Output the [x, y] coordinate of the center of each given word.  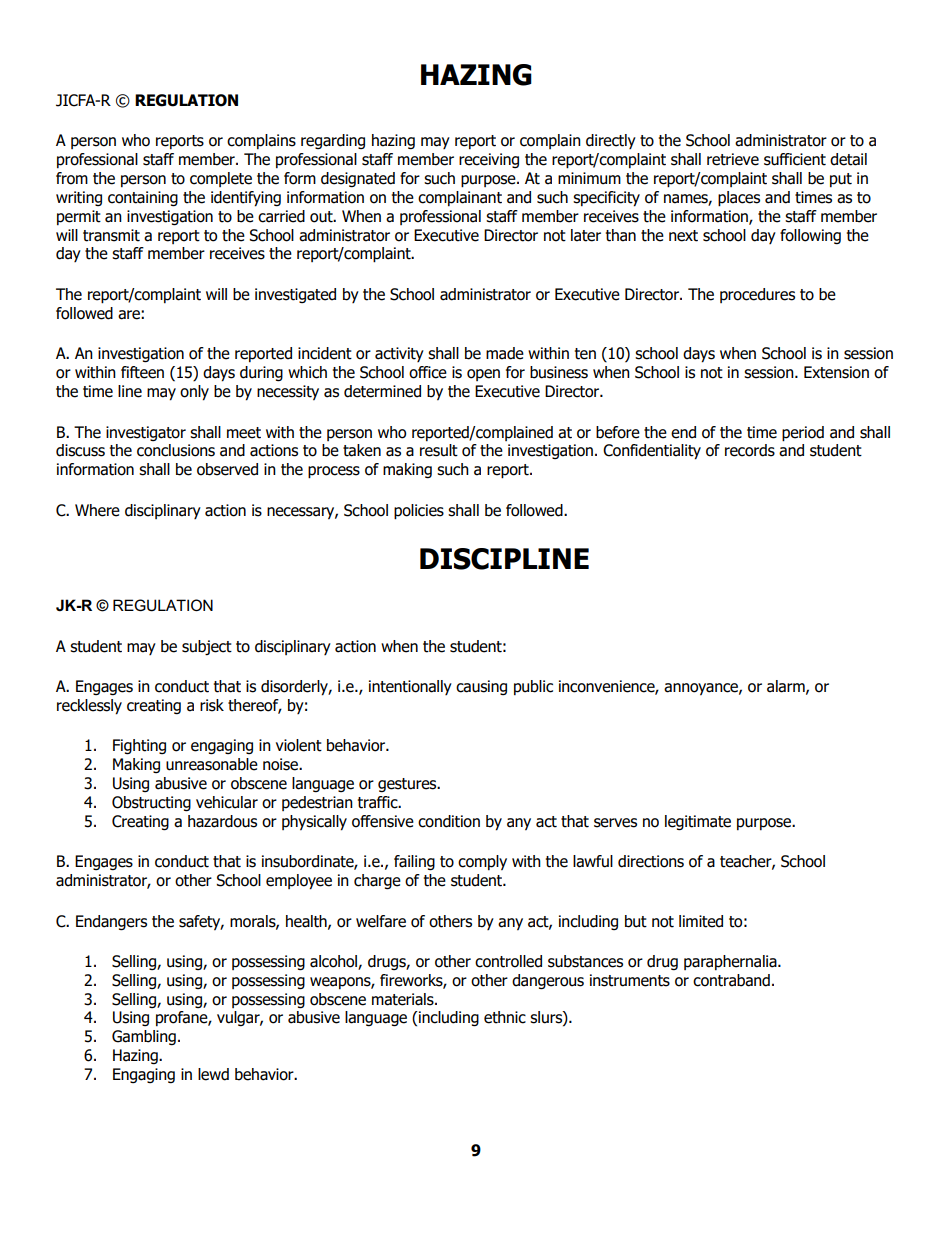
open [483, 375]
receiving [489, 160]
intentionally [410, 687]
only [194, 393]
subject [207, 648]
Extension [836, 372]
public [533, 687]
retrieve [733, 159]
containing [143, 199]
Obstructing [151, 804]
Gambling [144, 1037]
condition [449, 821]
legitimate [698, 823]
